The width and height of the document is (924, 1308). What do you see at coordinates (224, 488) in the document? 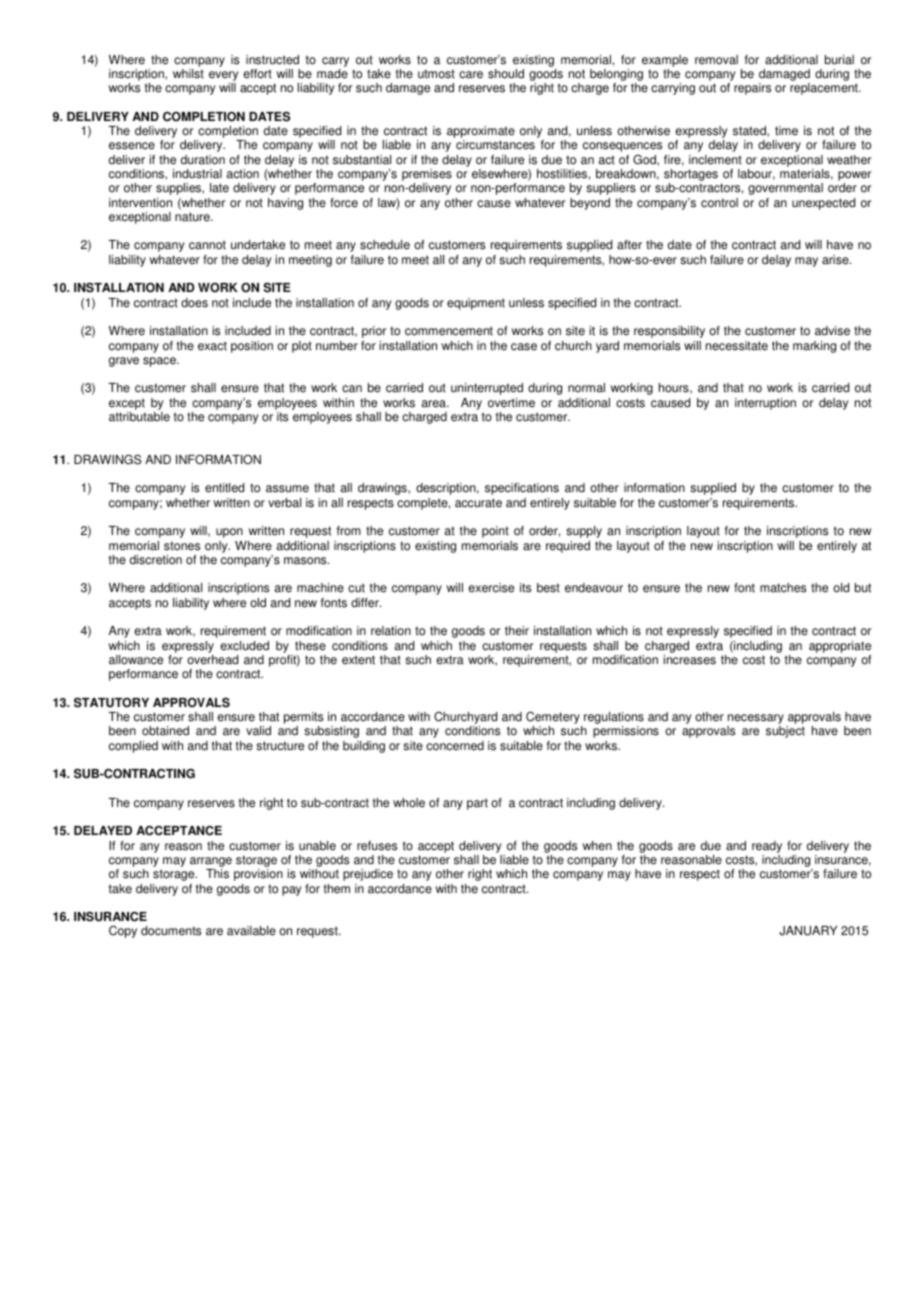
I see `entitled` at bounding box center [224, 488].
